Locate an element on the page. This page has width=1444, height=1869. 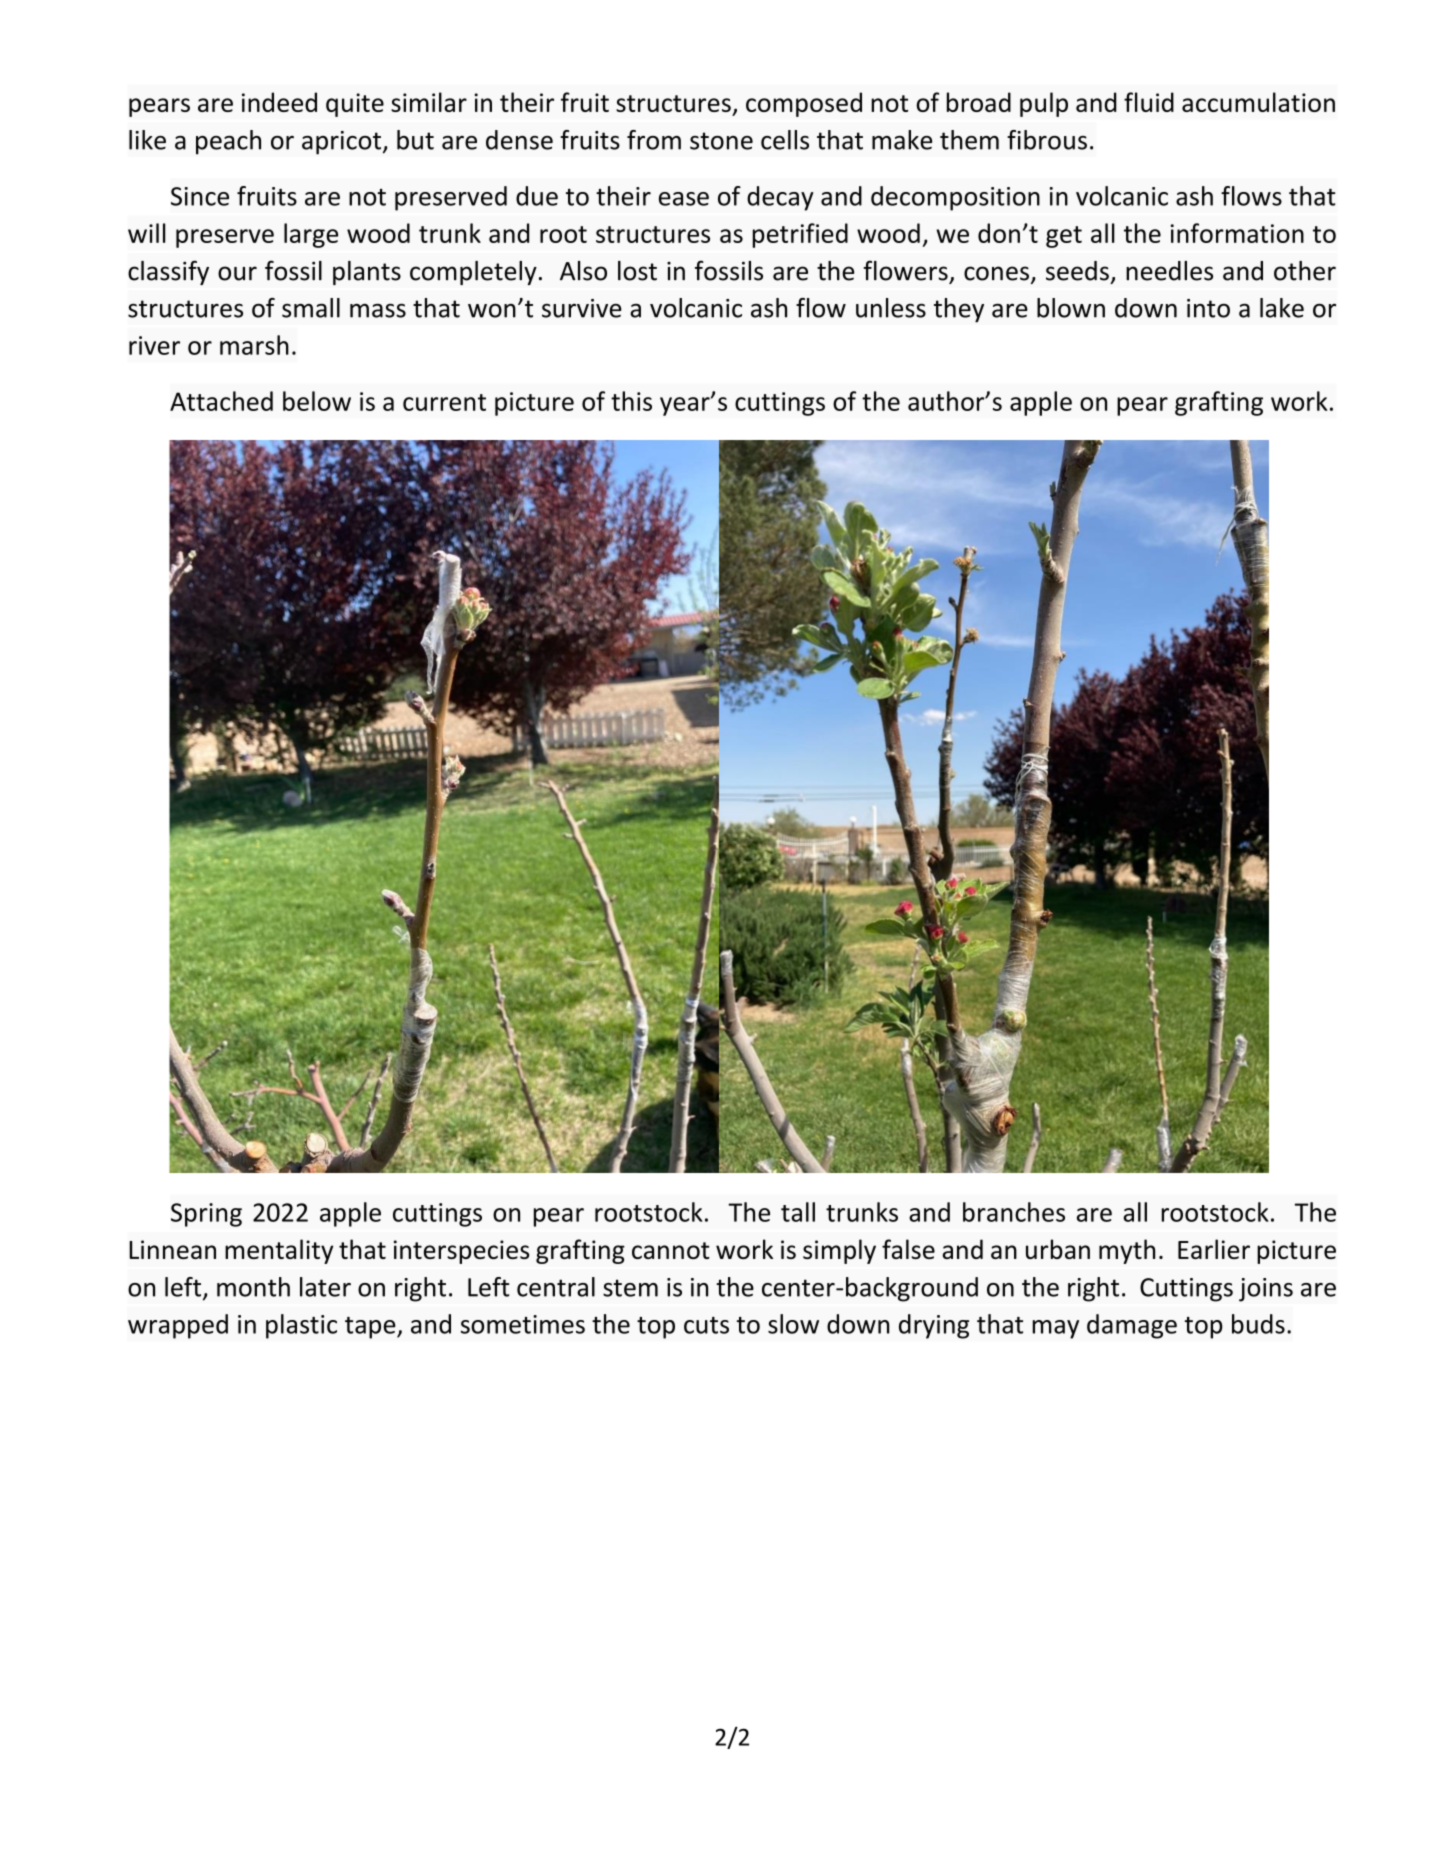
peach is located at coordinates (228, 142).
